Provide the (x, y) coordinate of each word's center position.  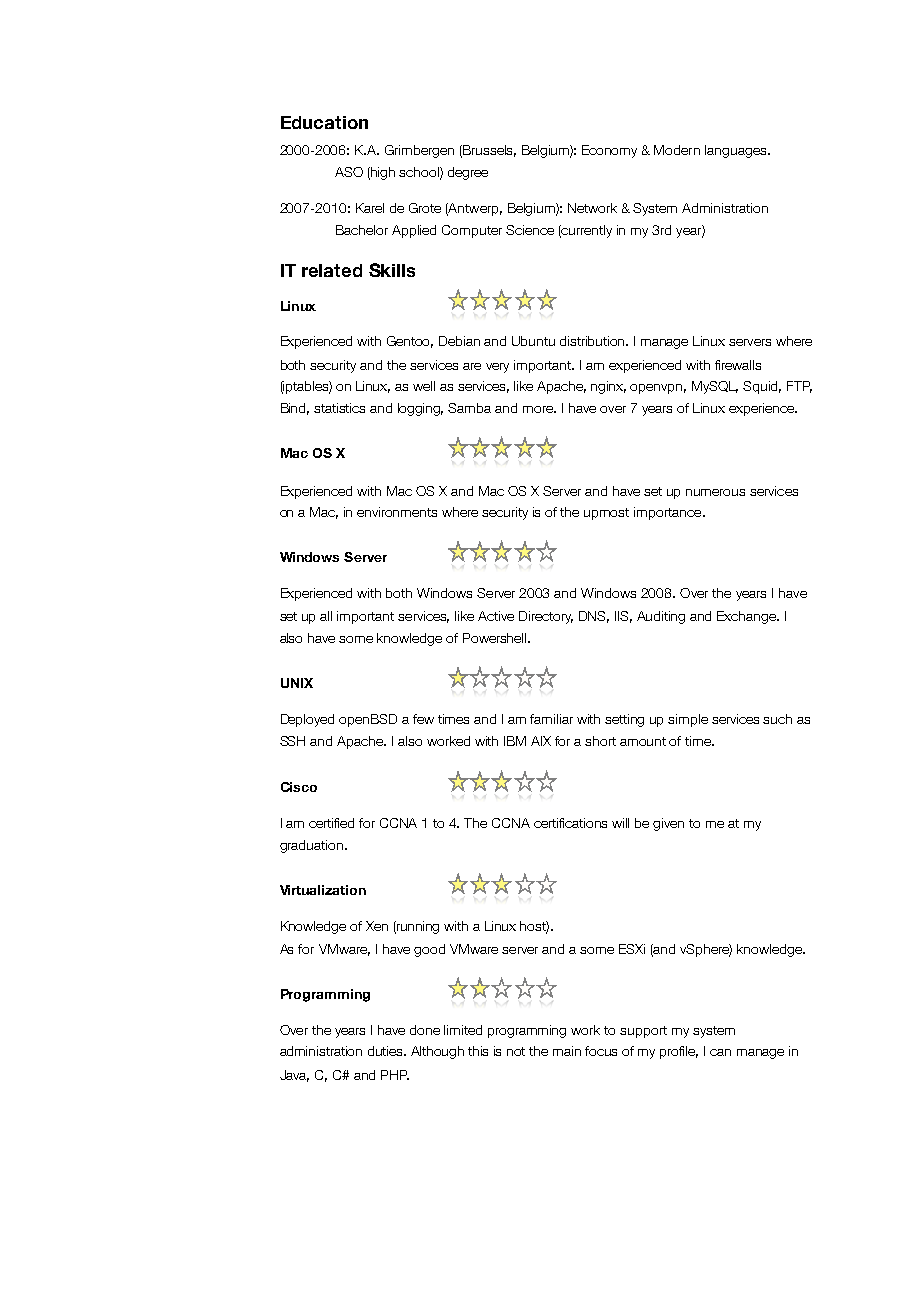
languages (737, 151)
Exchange (748, 617)
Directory (546, 617)
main (567, 1051)
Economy (609, 151)
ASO (349, 172)
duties (387, 1051)
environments (397, 512)
